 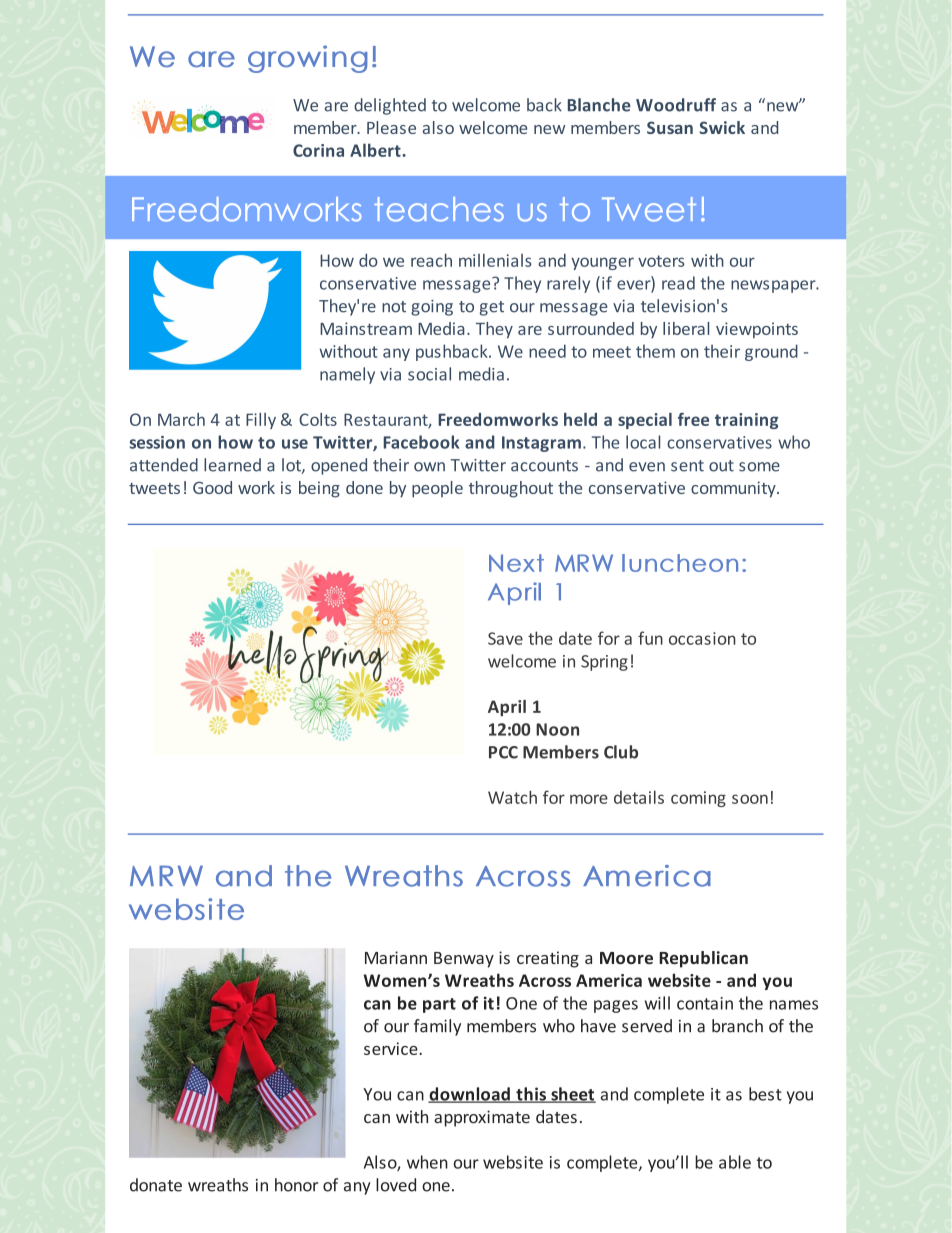 What do you see at coordinates (308, 59) in the screenshot?
I see `growing` at bounding box center [308, 59].
